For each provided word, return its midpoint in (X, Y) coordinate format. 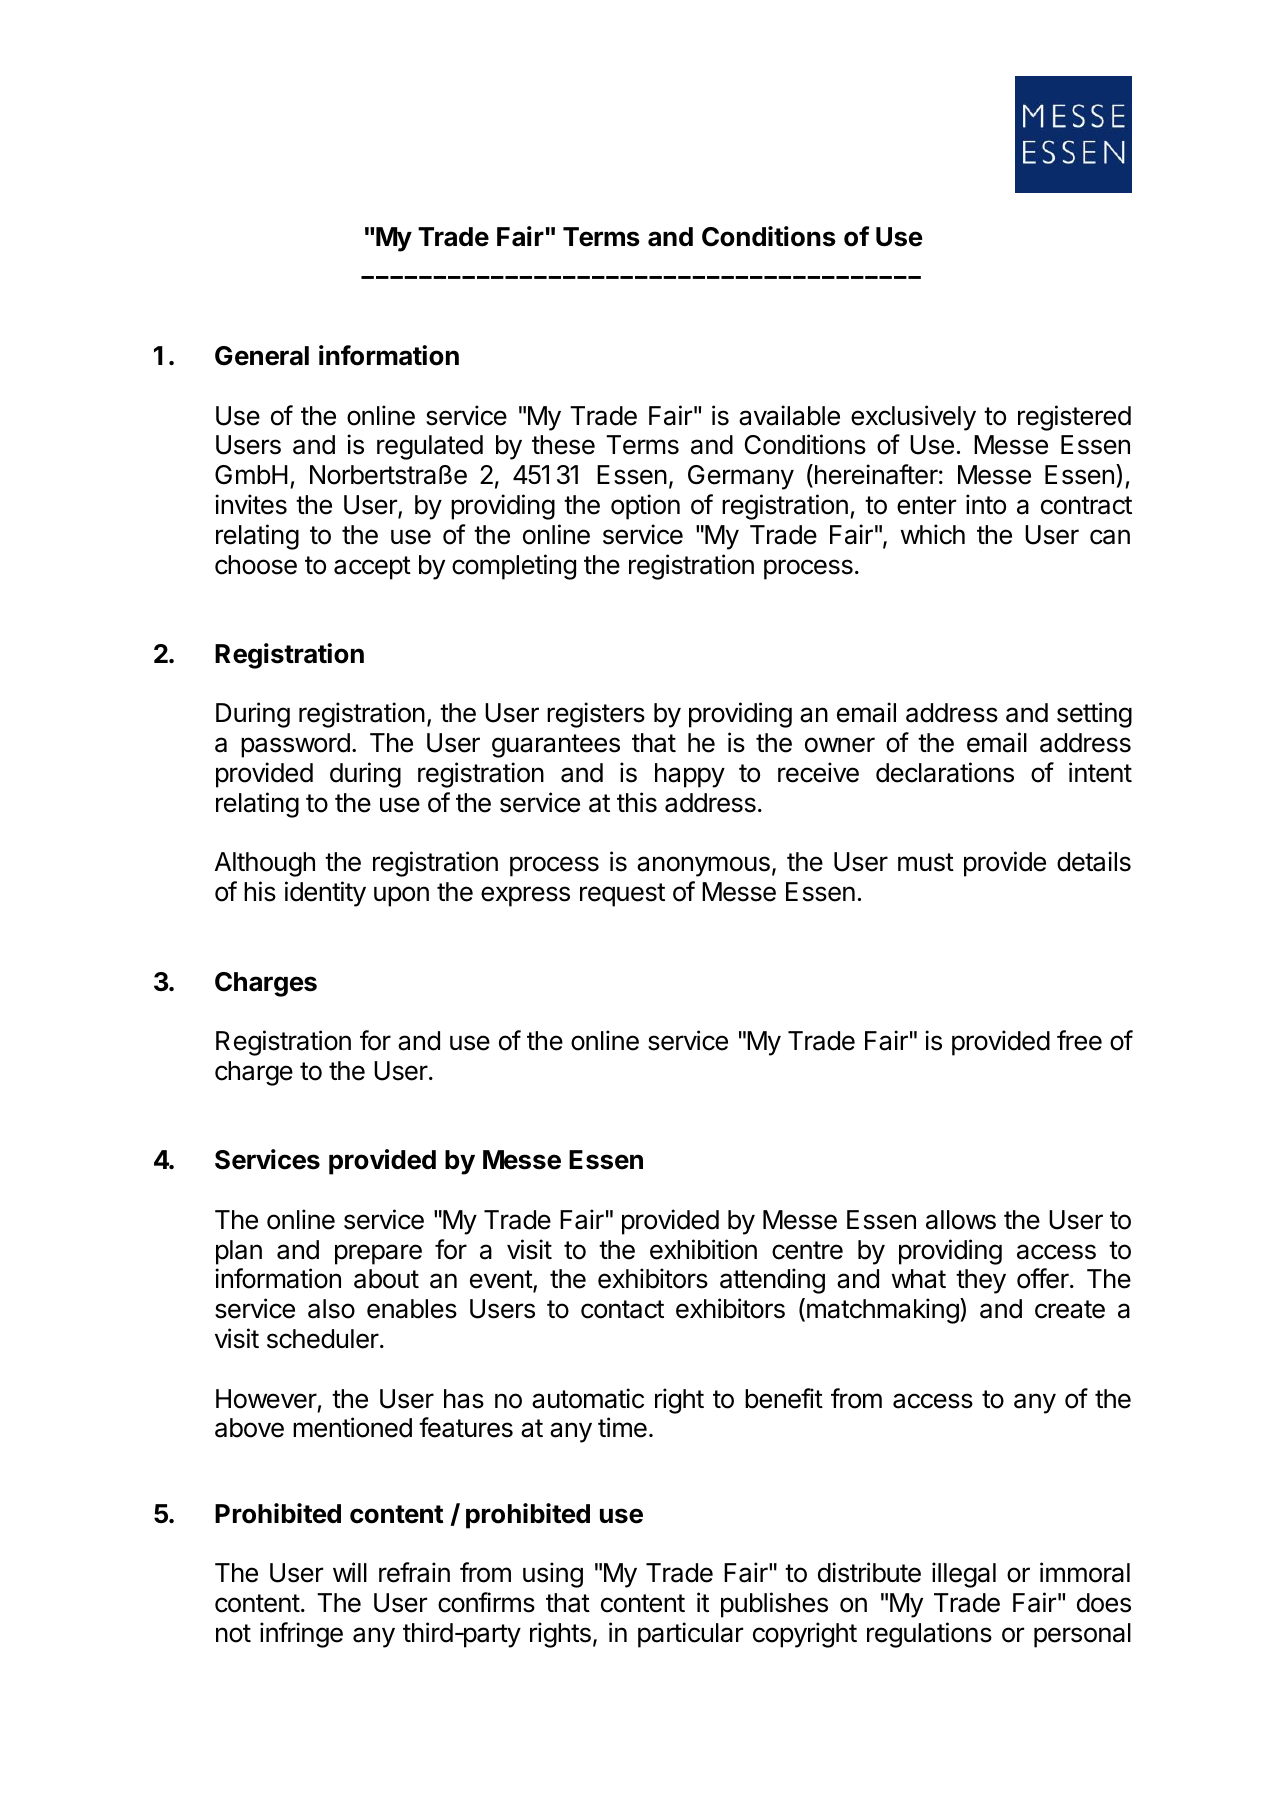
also (331, 1309)
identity (325, 894)
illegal (964, 1575)
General (262, 356)
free (1079, 1040)
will (350, 1572)
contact (622, 1309)
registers (596, 715)
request (622, 895)
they (981, 1281)
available (789, 415)
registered (1074, 418)
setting (1094, 715)
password (295, 745)
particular (690, 1635)
